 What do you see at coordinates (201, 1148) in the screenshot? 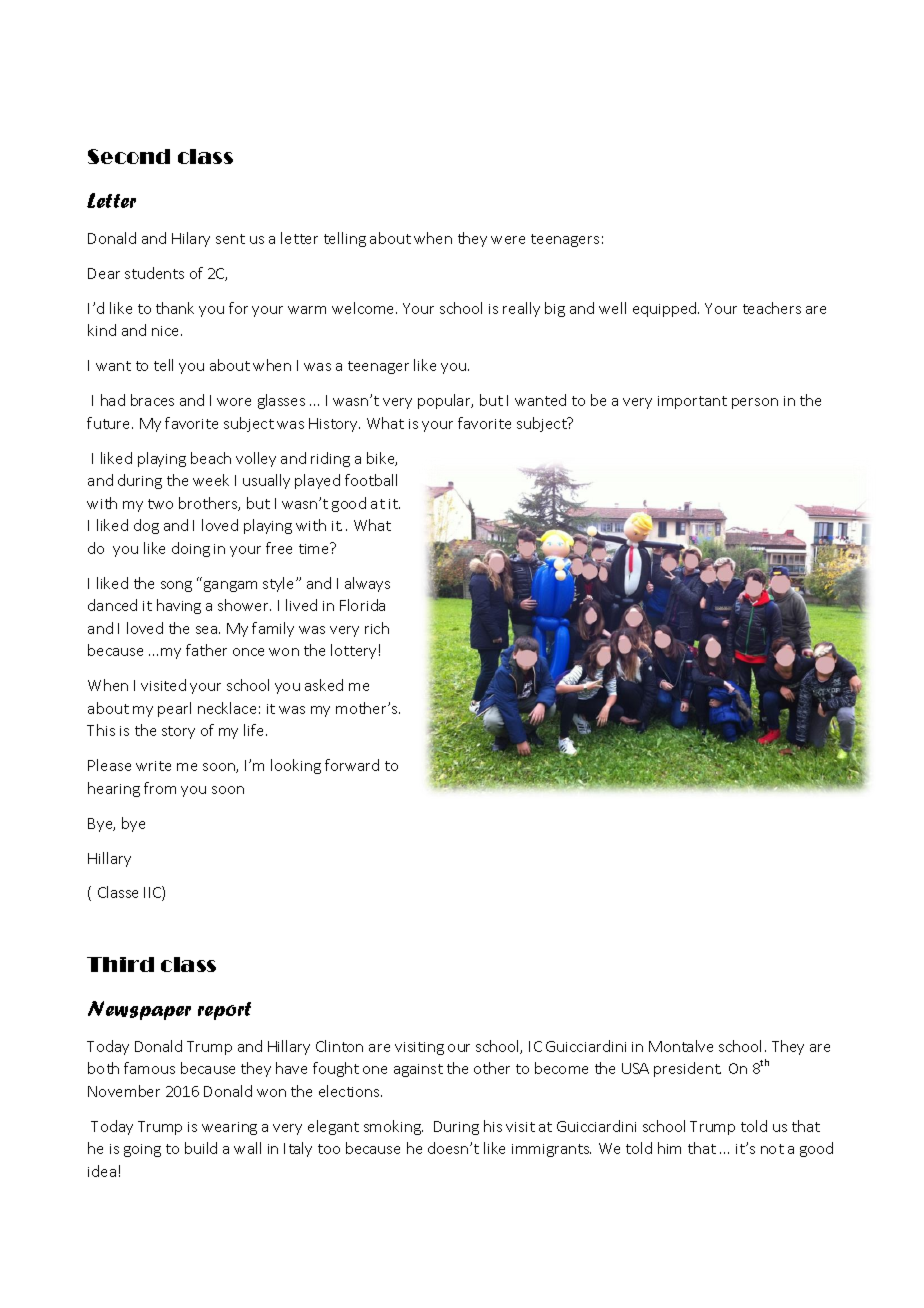
I see `build` at bounding box center [201, 1148].
